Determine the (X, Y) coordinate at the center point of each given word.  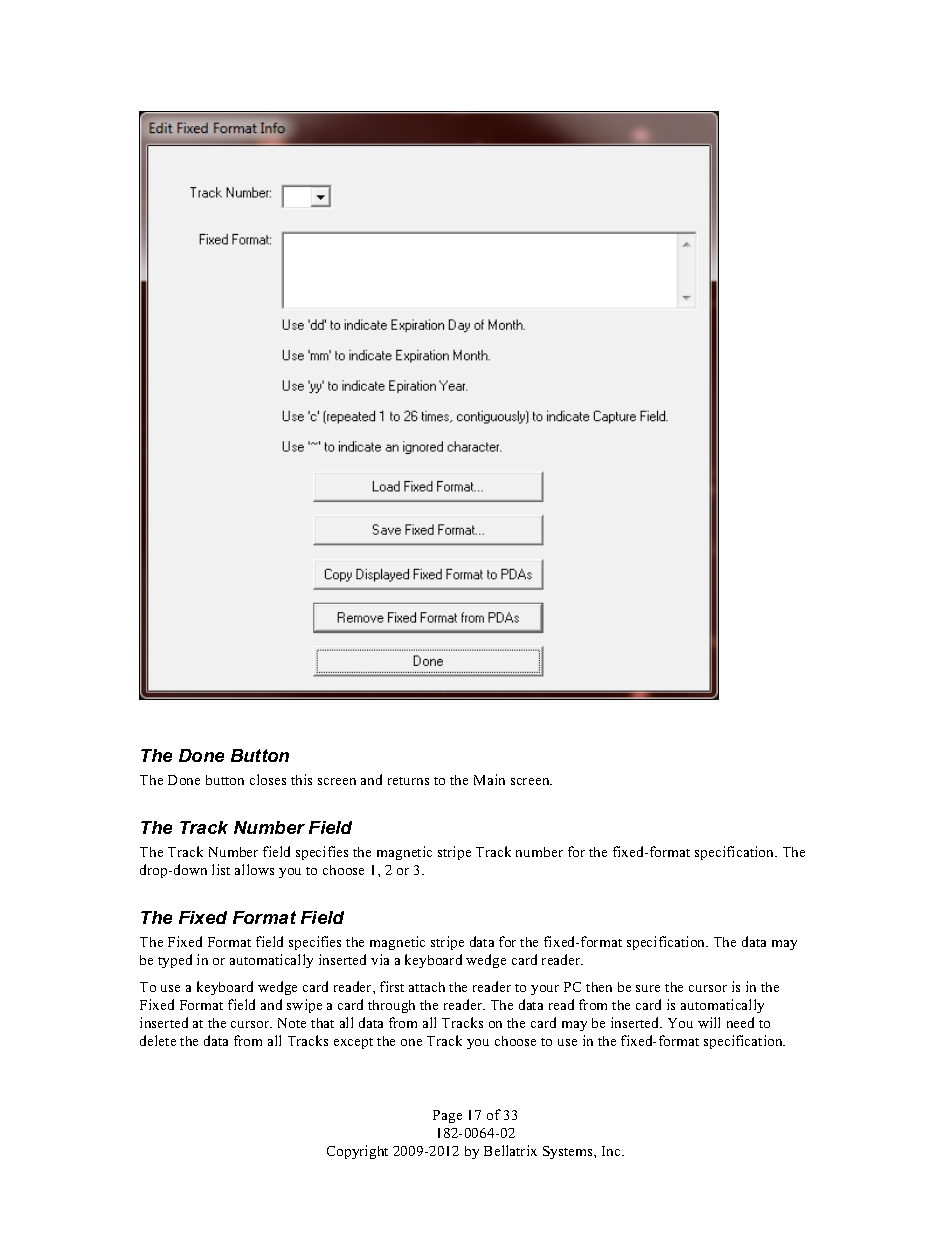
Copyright (357, 1152)
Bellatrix (510, 1150)
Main (489, 779)
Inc (612, 1151)
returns (408, 781)
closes (268, 779)
